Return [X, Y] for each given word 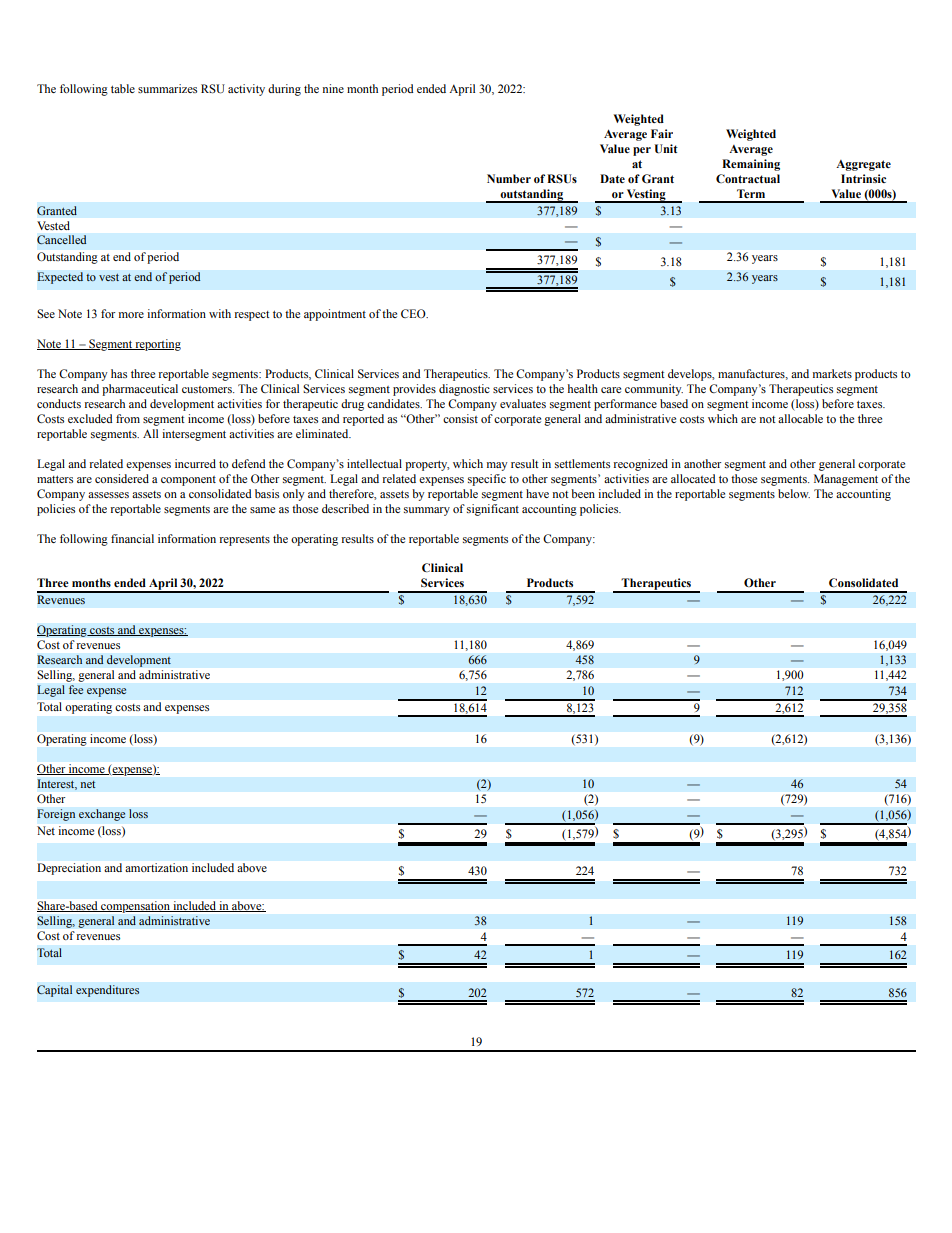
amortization [156, 867]
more [131, 315]
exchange [102, 815]
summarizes [167, 88]
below [794, 493]
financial [132, 538]
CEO [414, 313]
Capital [54, 991]
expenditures [107, 991]
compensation [135, 907]
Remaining [751, 165]
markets [832, 373]
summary [427, 511]
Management [846, 480]
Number [509, 178]
